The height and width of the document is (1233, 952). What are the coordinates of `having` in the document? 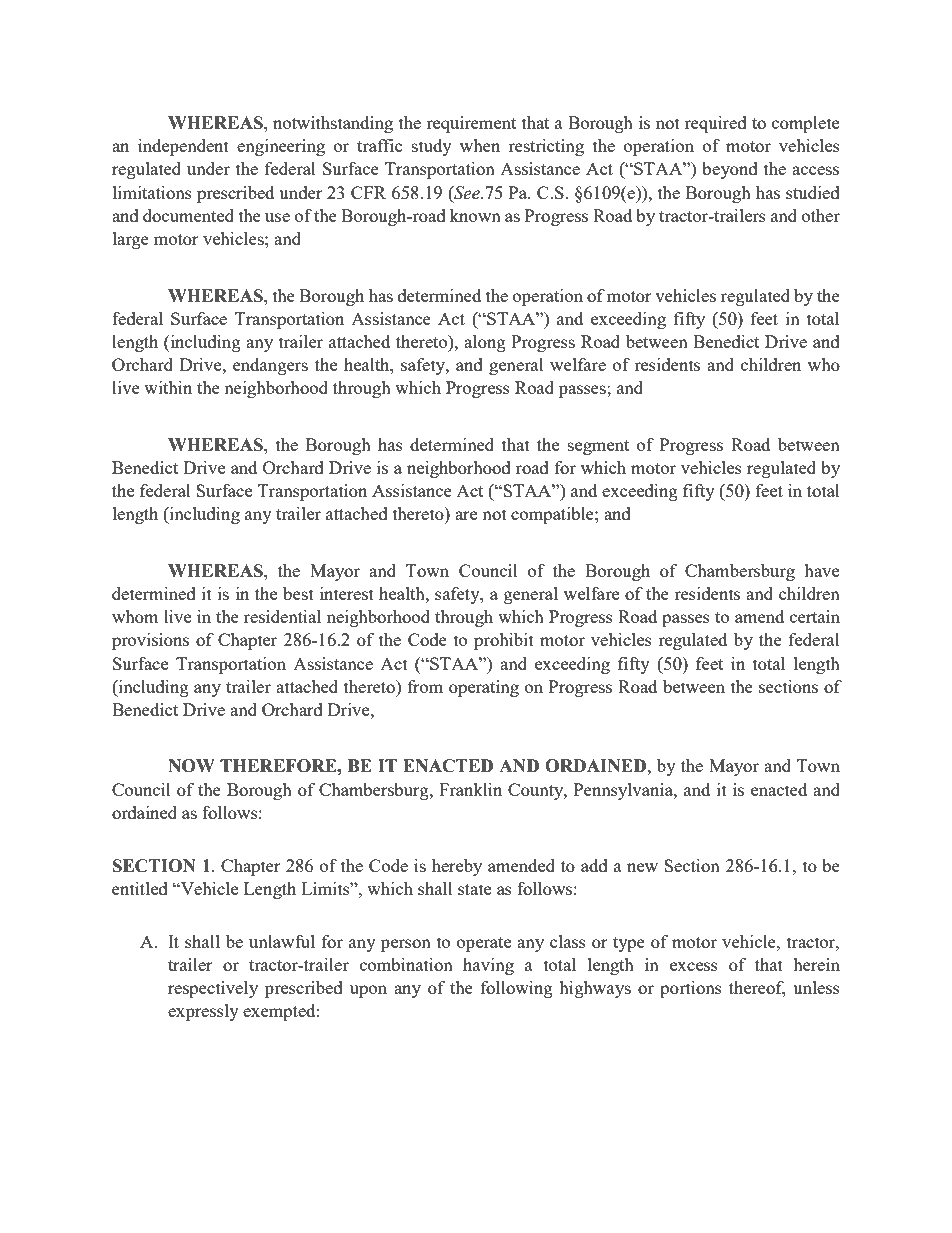 It's located at (488, 966).
